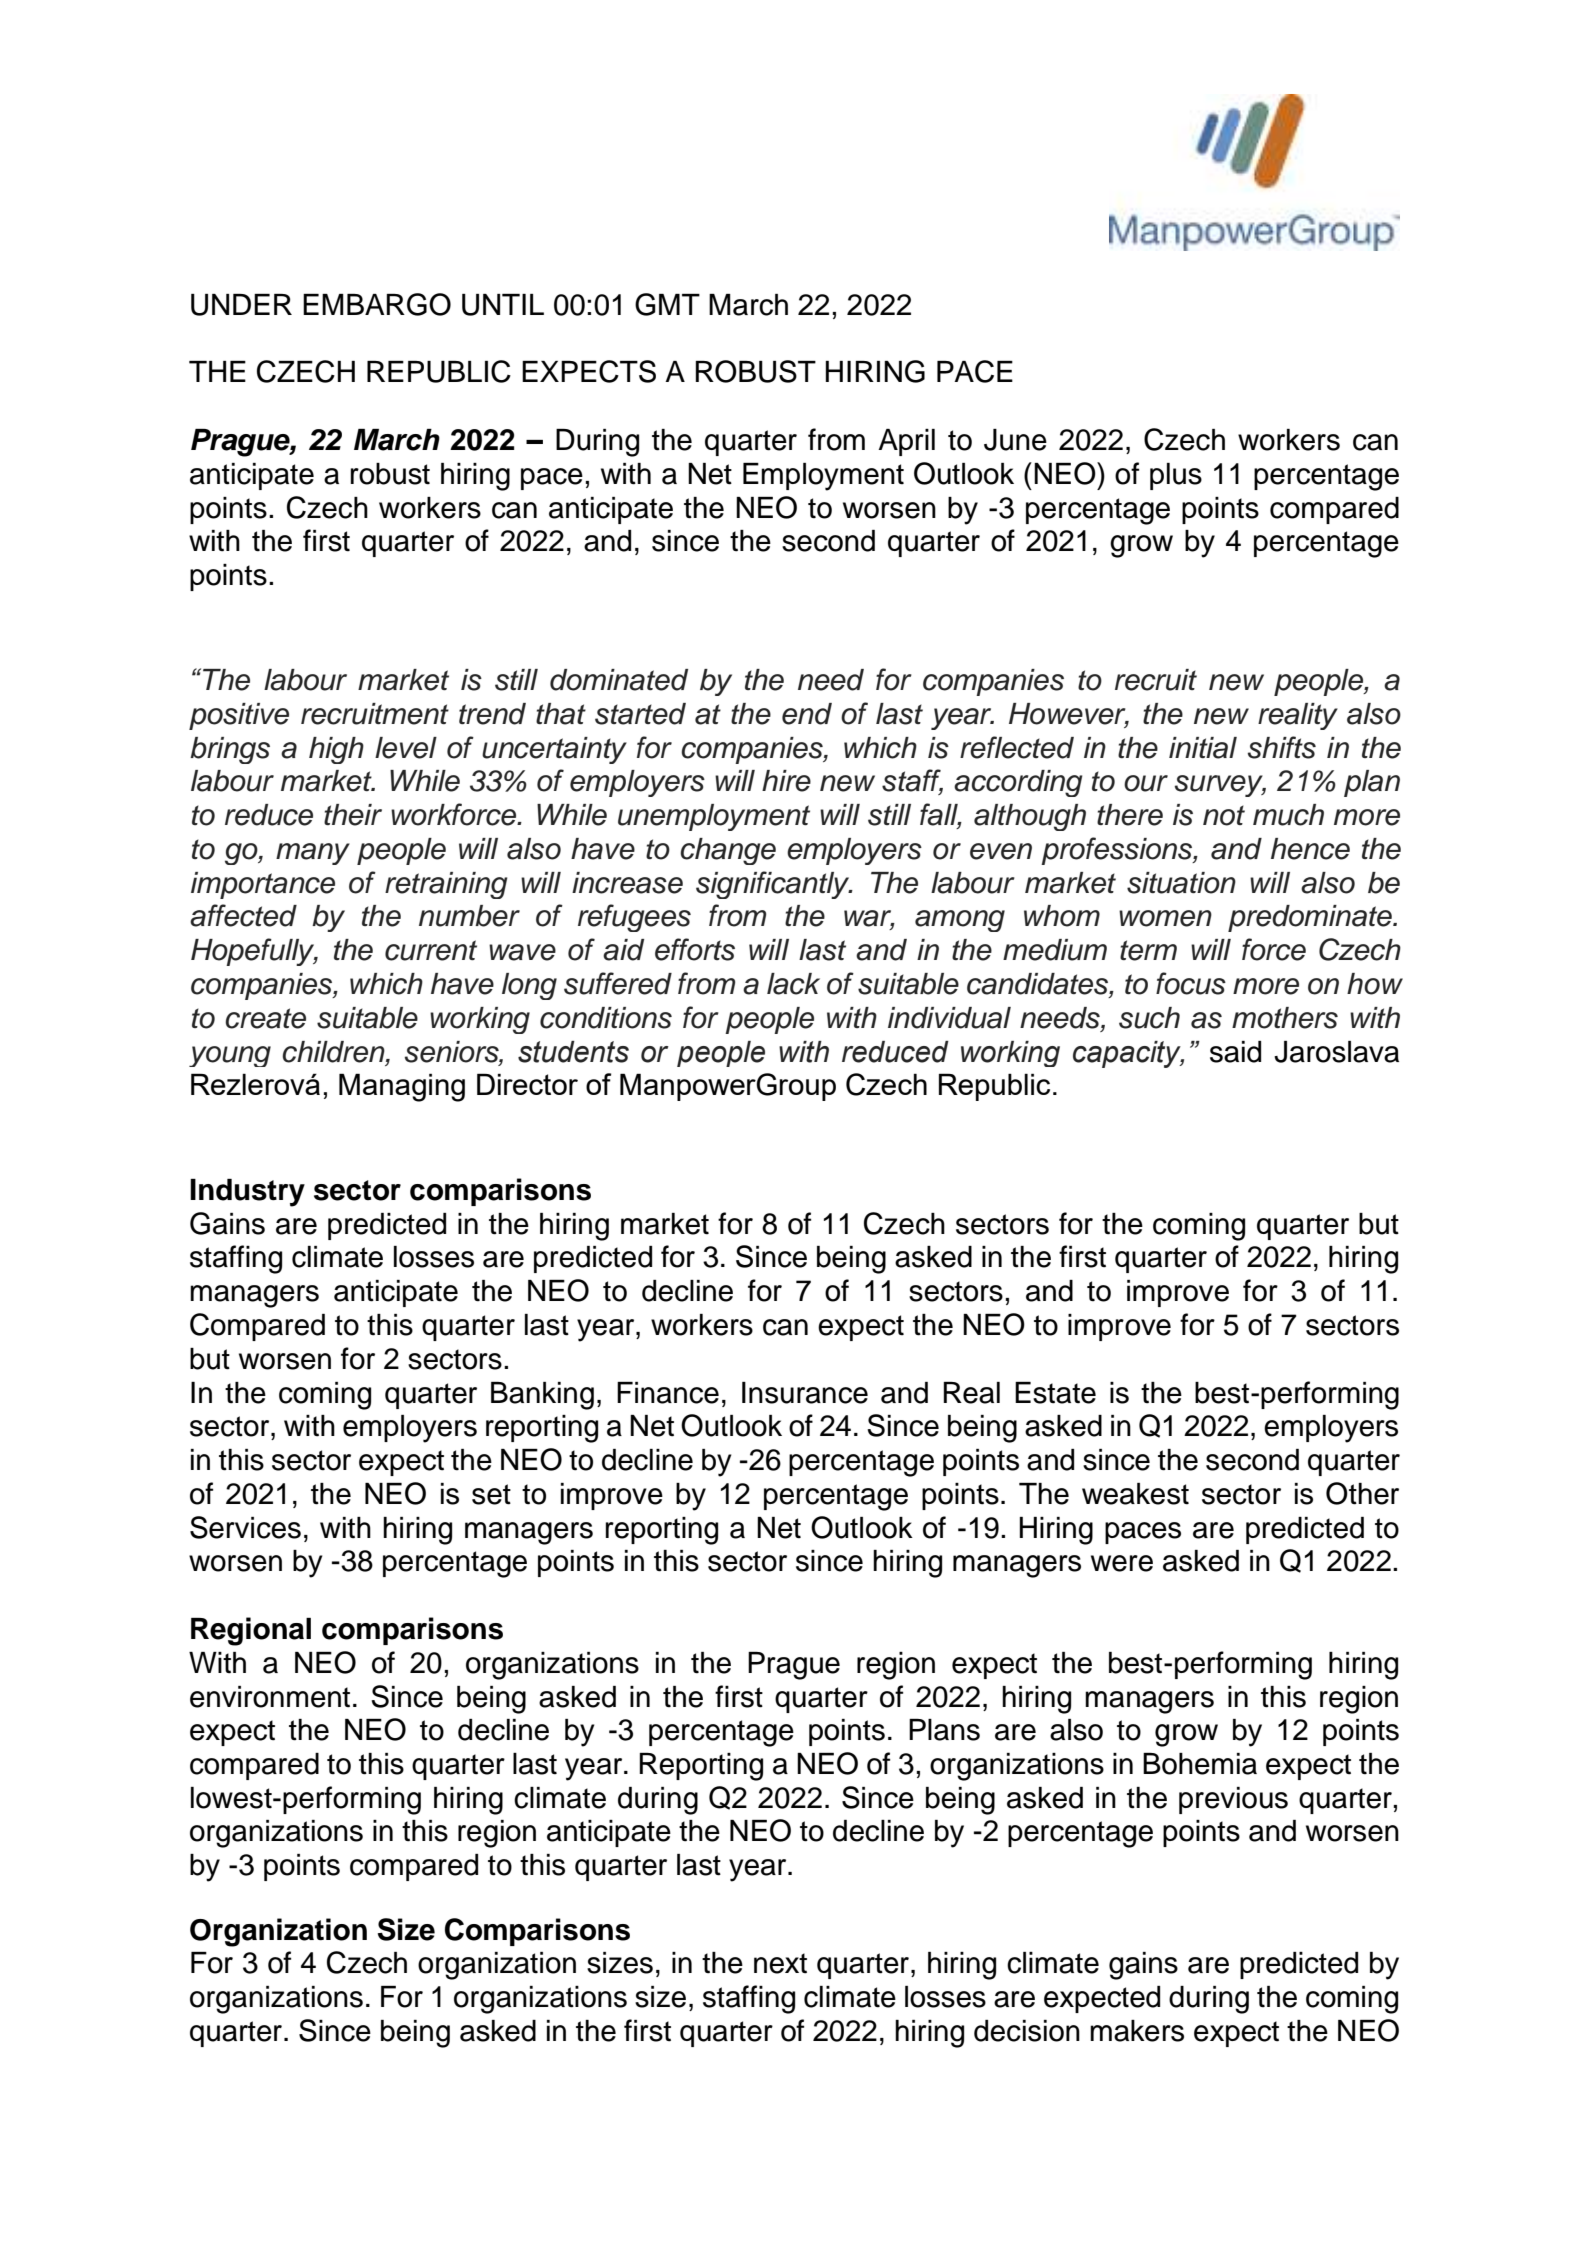  I want to click on GMT, so click(667, 304).
